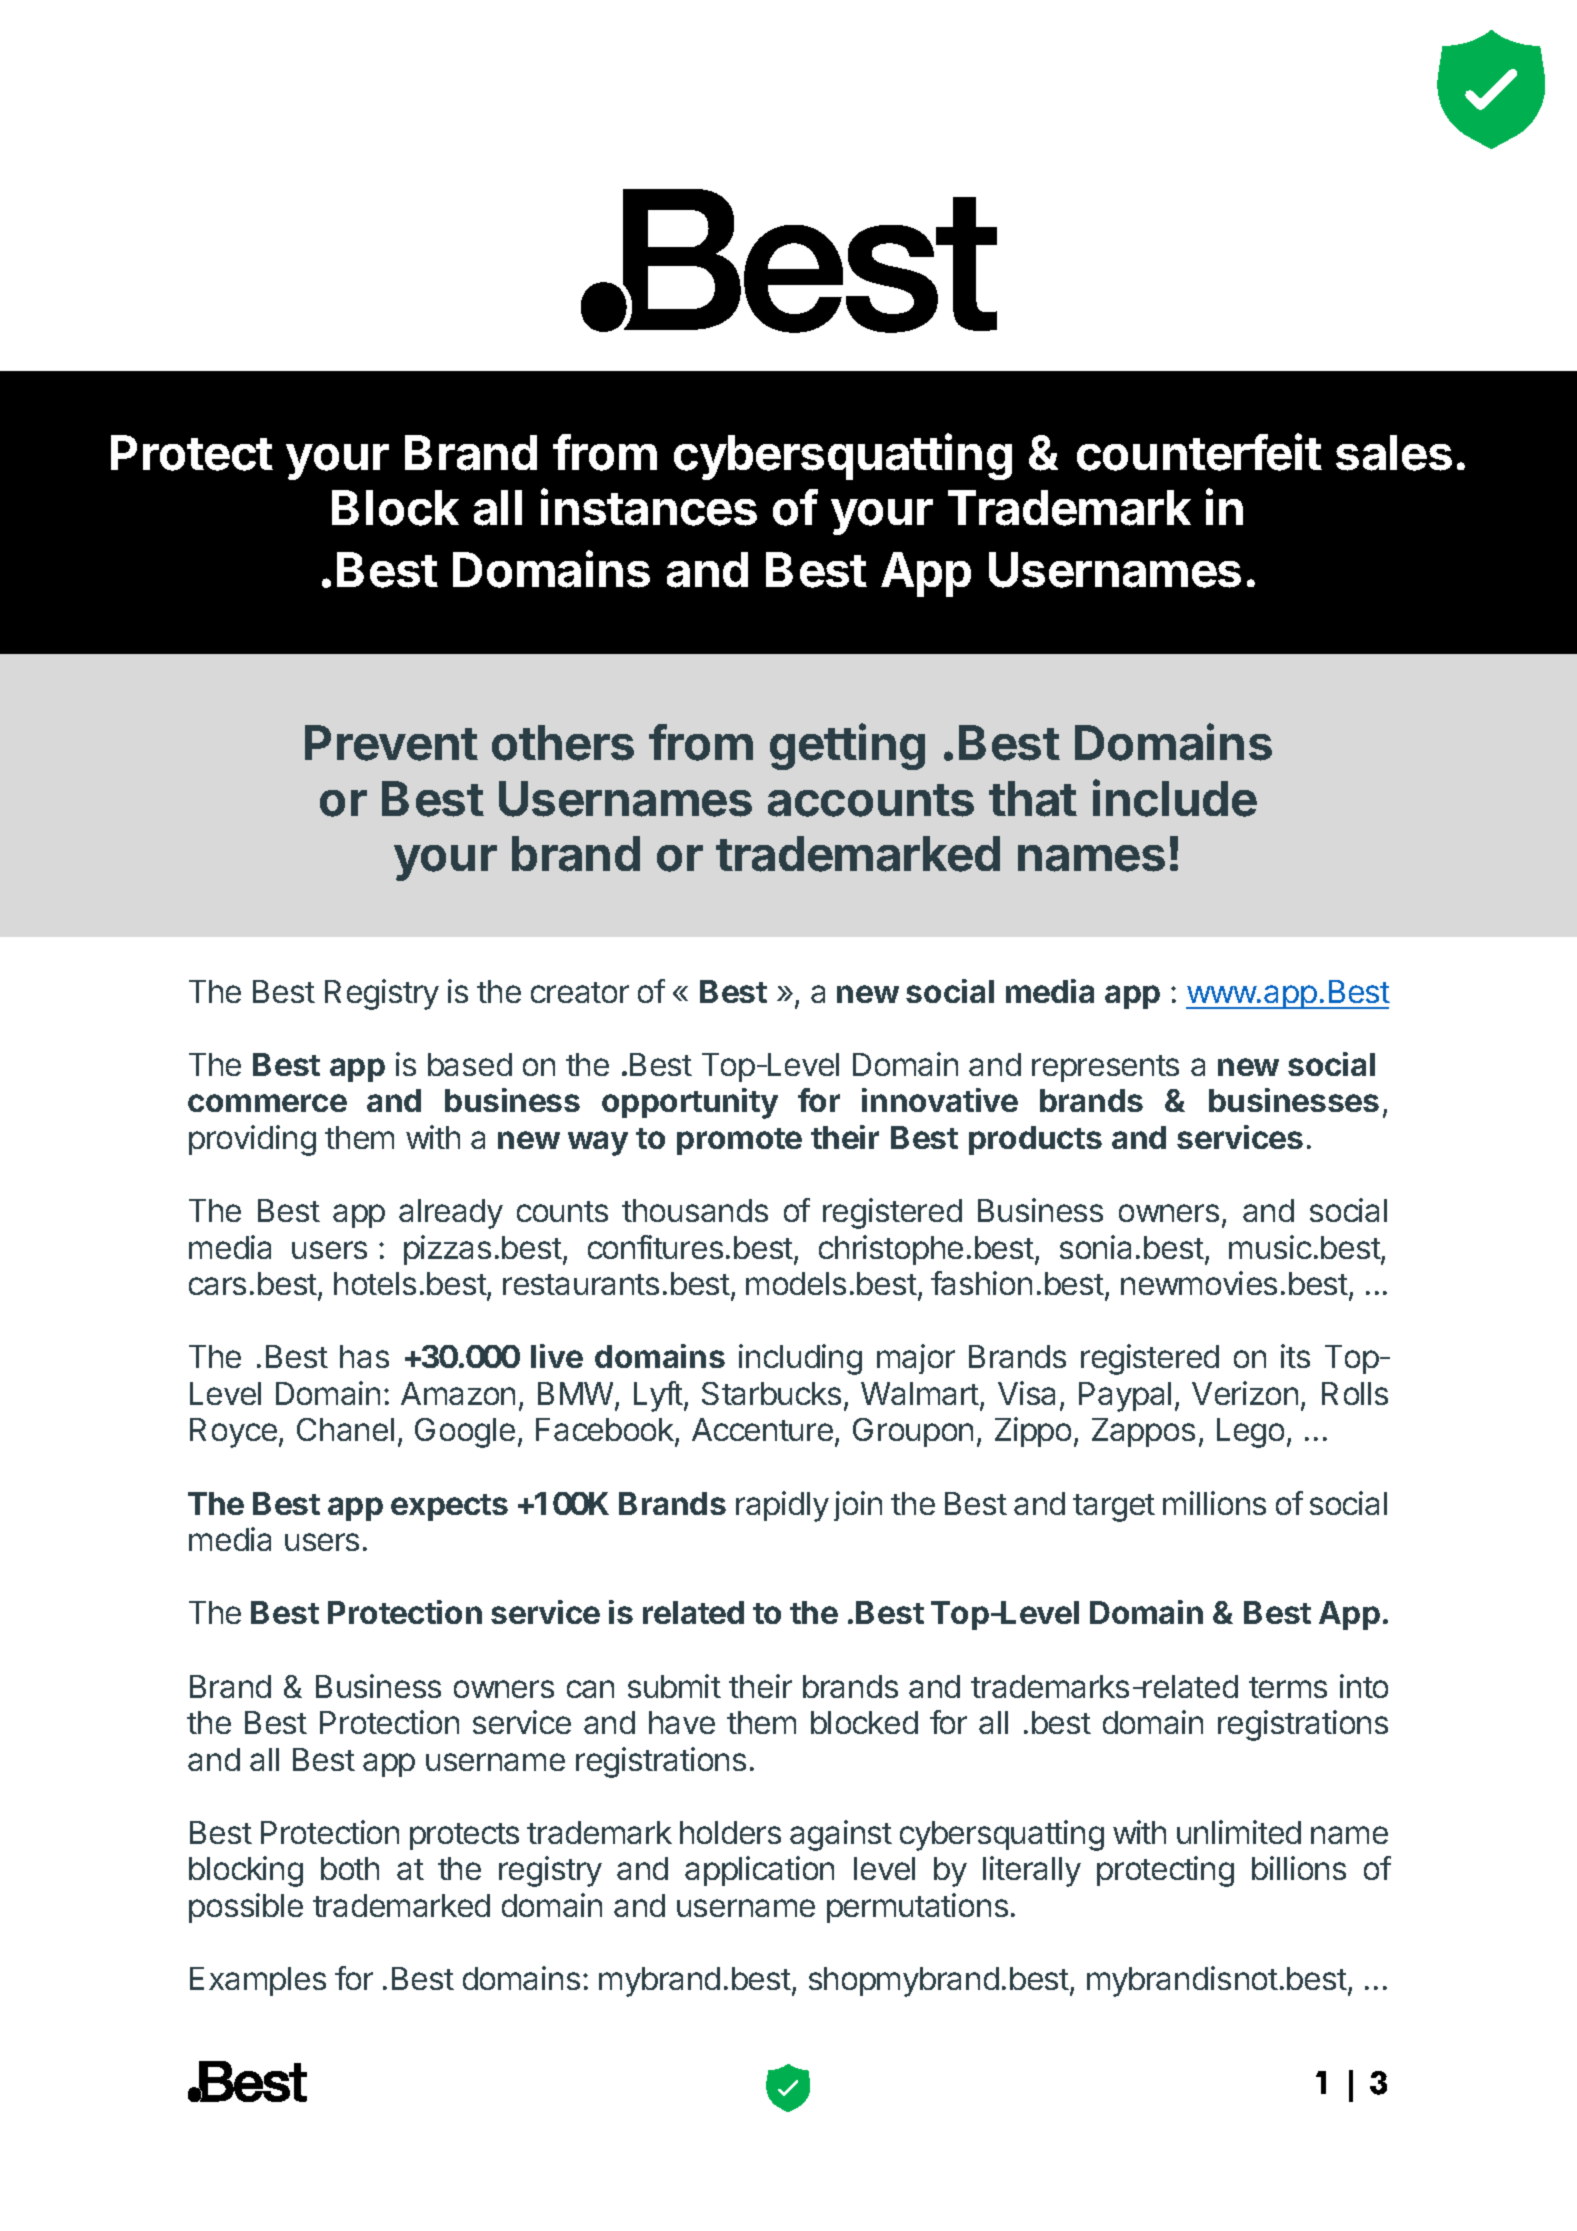 This screenshot has width=1577, height=2231. What do you see at coordinates (470, 1064) in the screenshot?
I see `based` at bounding box center [470, 1064].
